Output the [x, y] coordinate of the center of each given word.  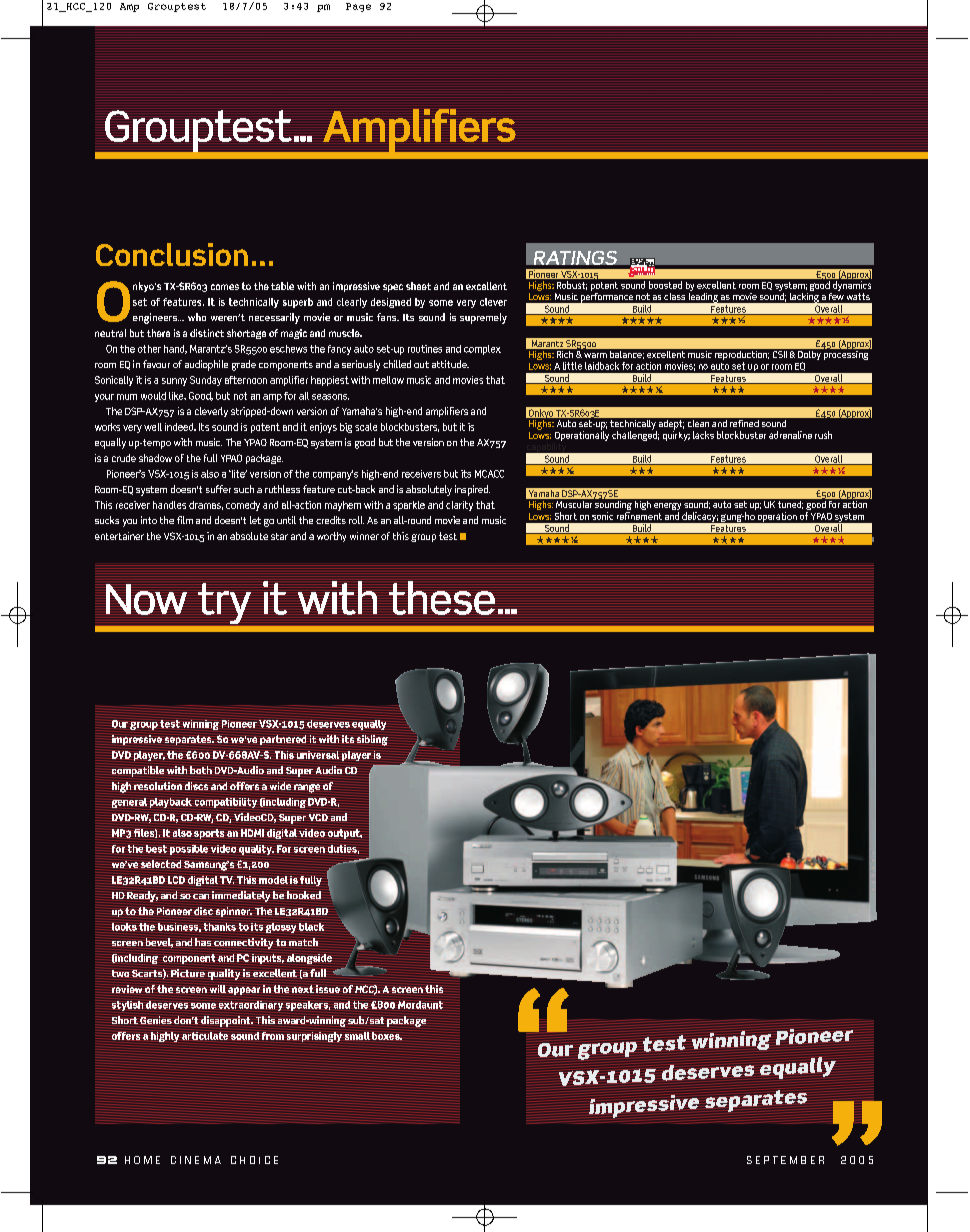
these [442, 598]
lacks [703, 435]
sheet [418, 286]
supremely [483, 318]
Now [146, 599]
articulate [205, 1036]
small [357, 1036]
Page [358, 7]
